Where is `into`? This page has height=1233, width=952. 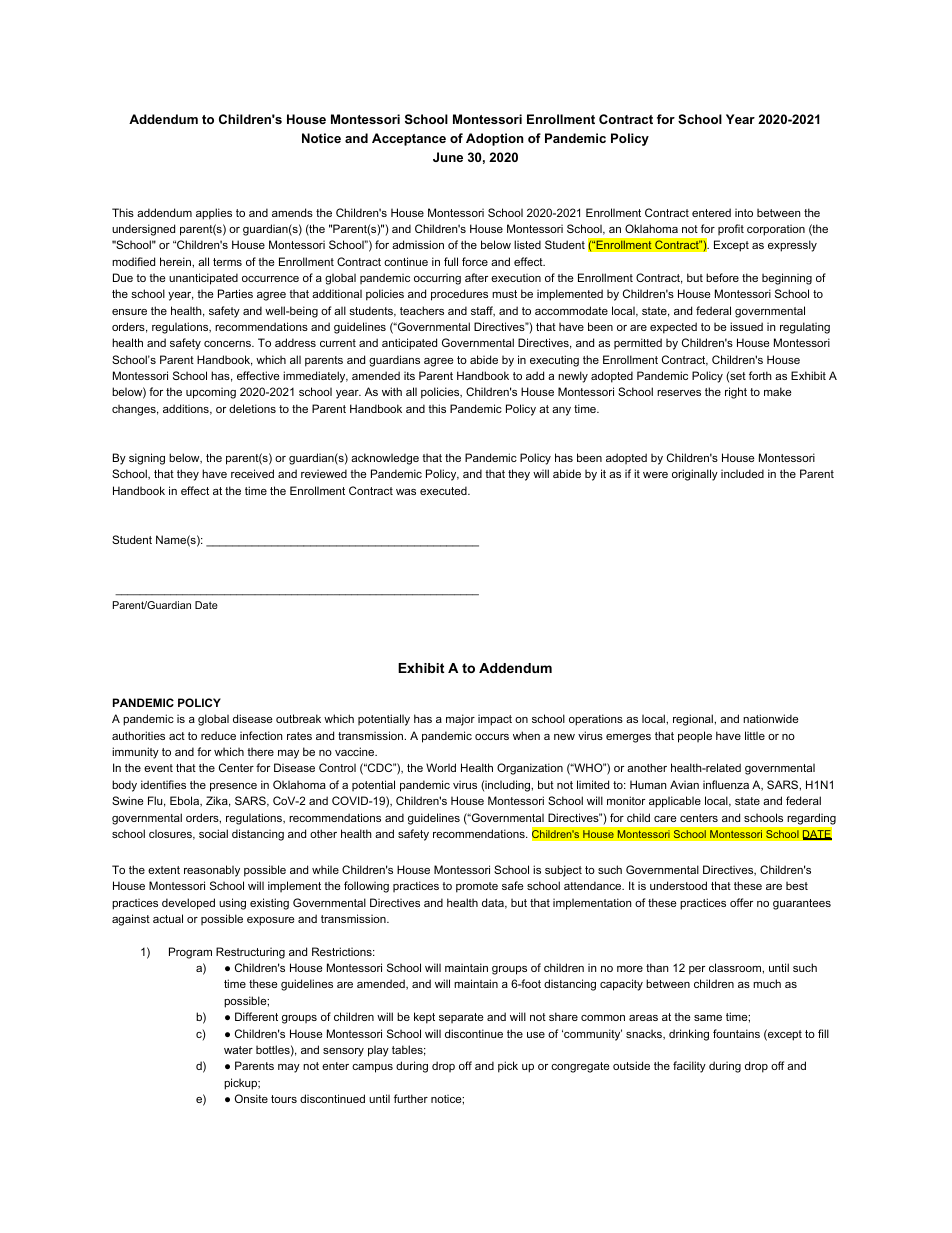
into is located at coordinates (744, 212).
